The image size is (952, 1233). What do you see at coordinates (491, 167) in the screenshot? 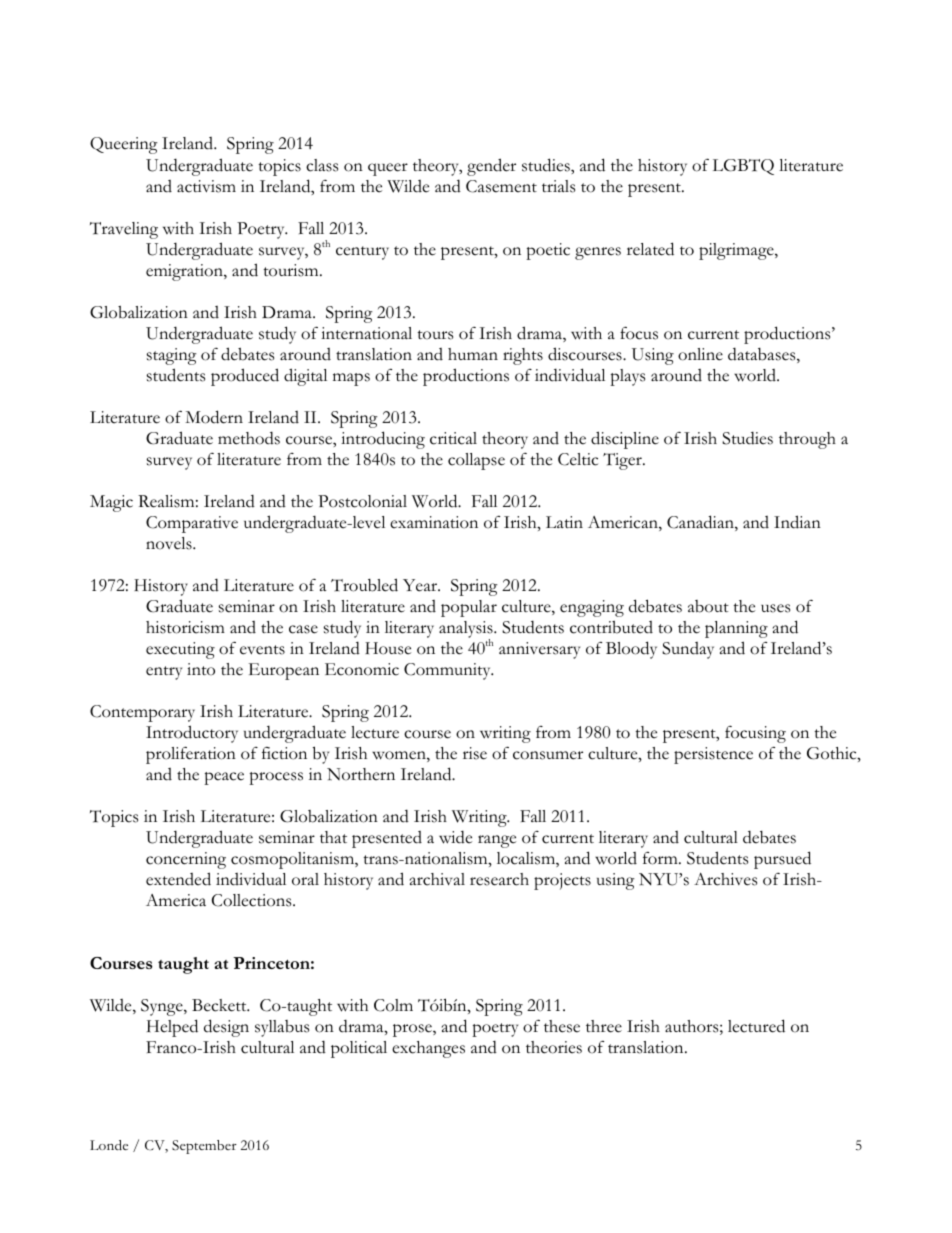
I see `gender` at bounding box center [491, 167].
